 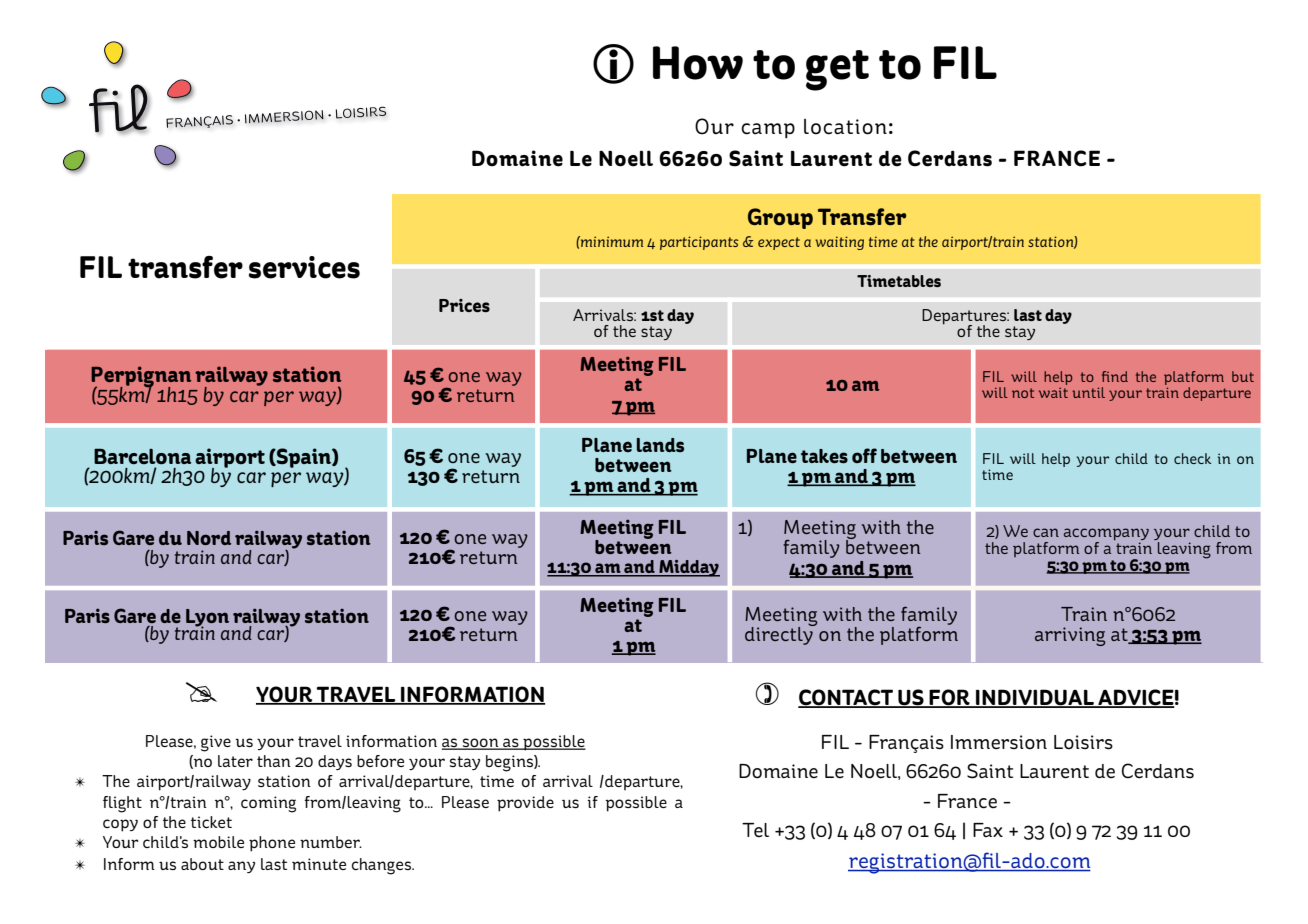 I want to click on phone, so click(x=272, y=844).
